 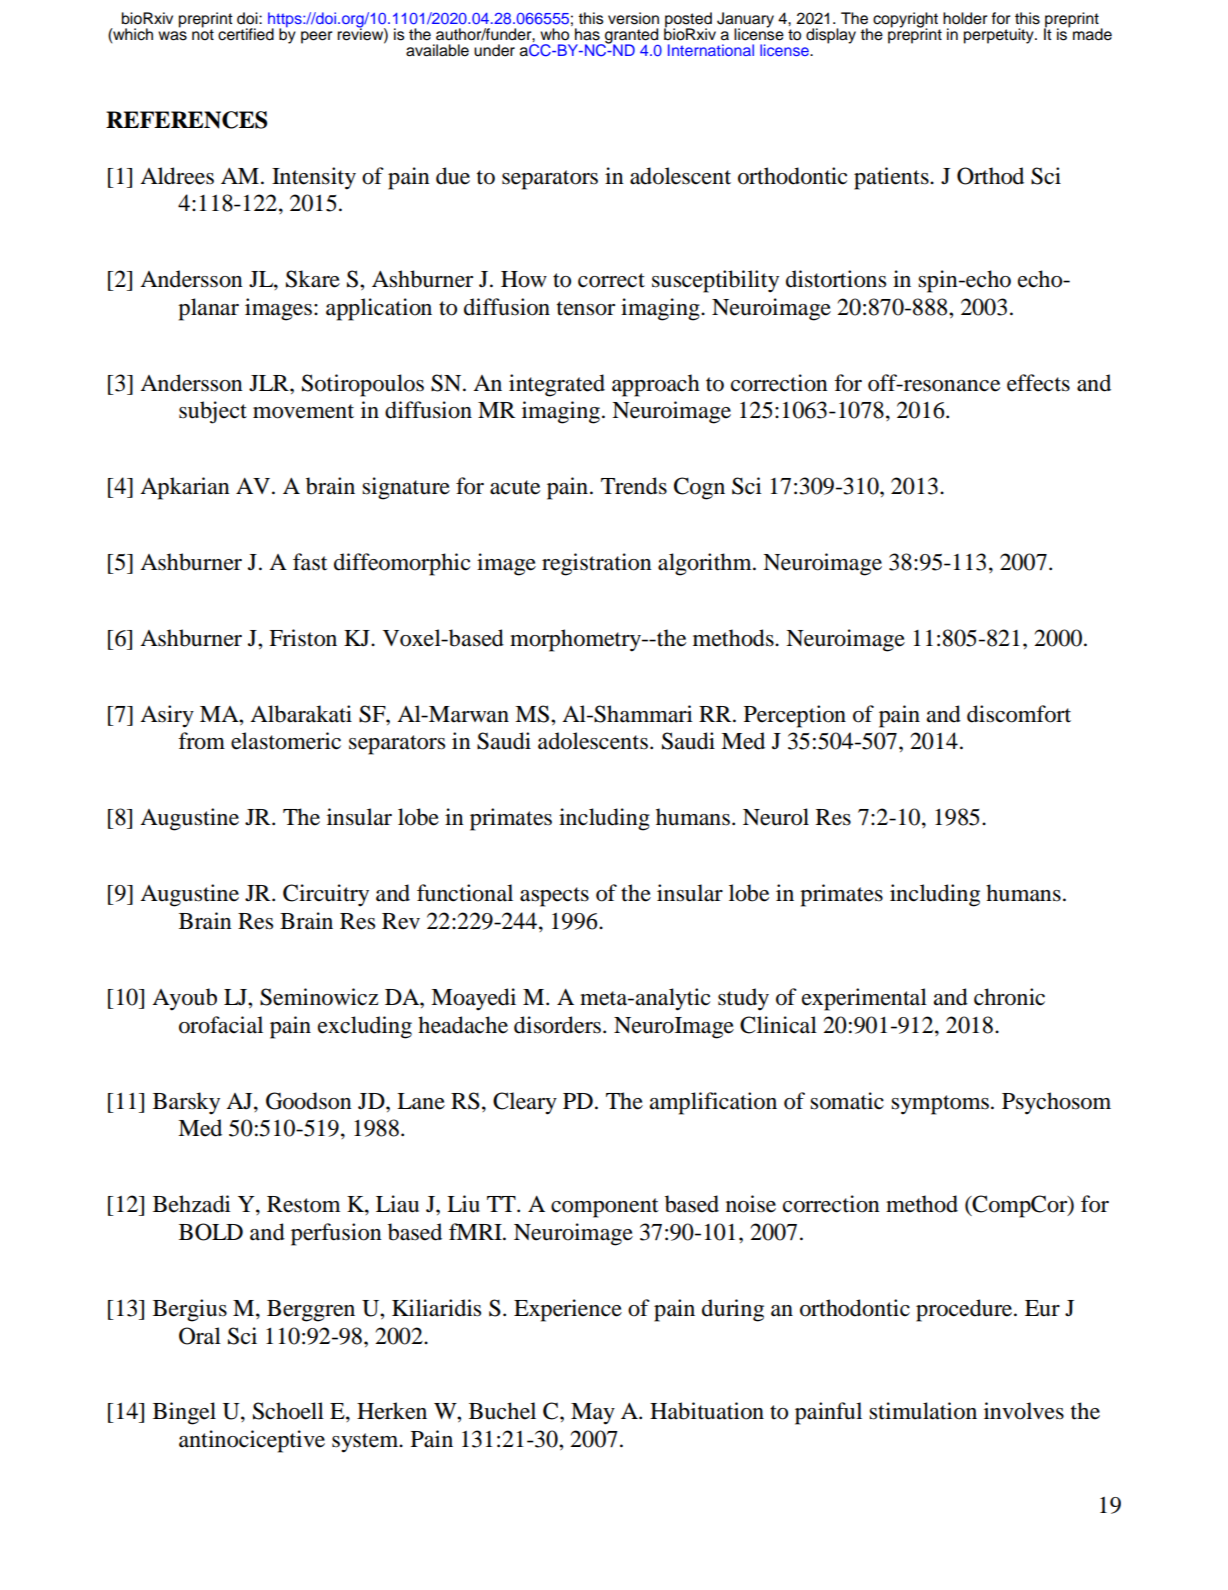 I want to click on effects, so click(x=1038, y=383).
